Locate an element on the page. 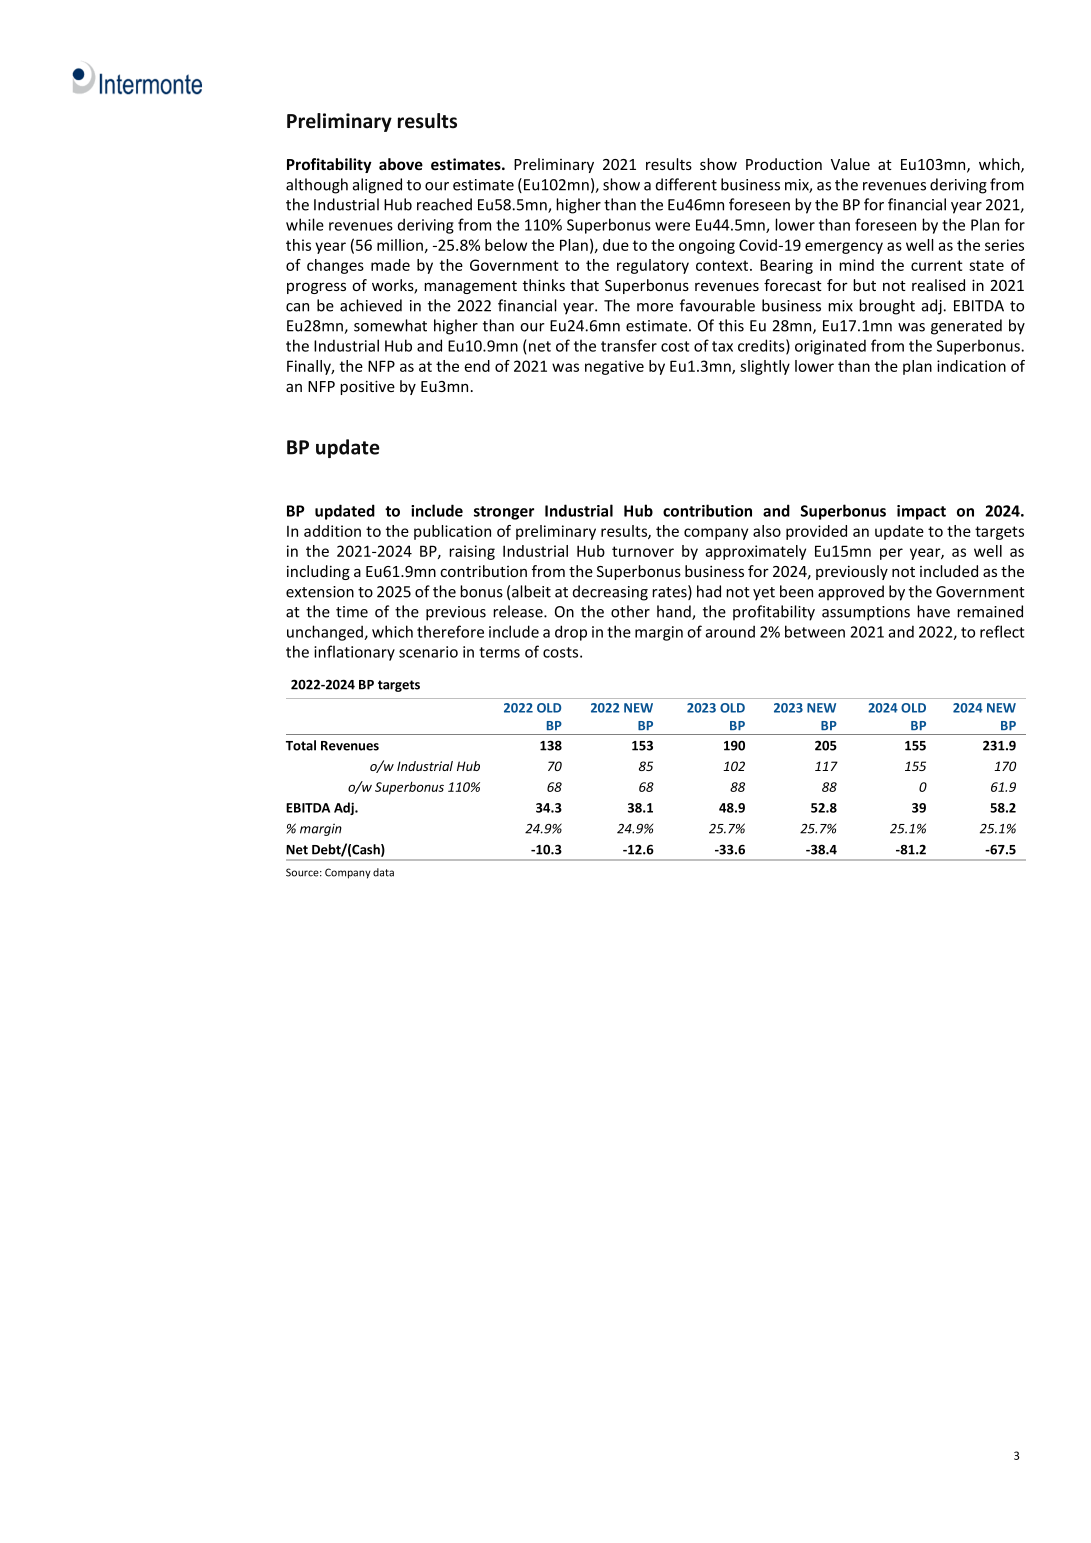  somewhat is located at coordinates (390, 325).
